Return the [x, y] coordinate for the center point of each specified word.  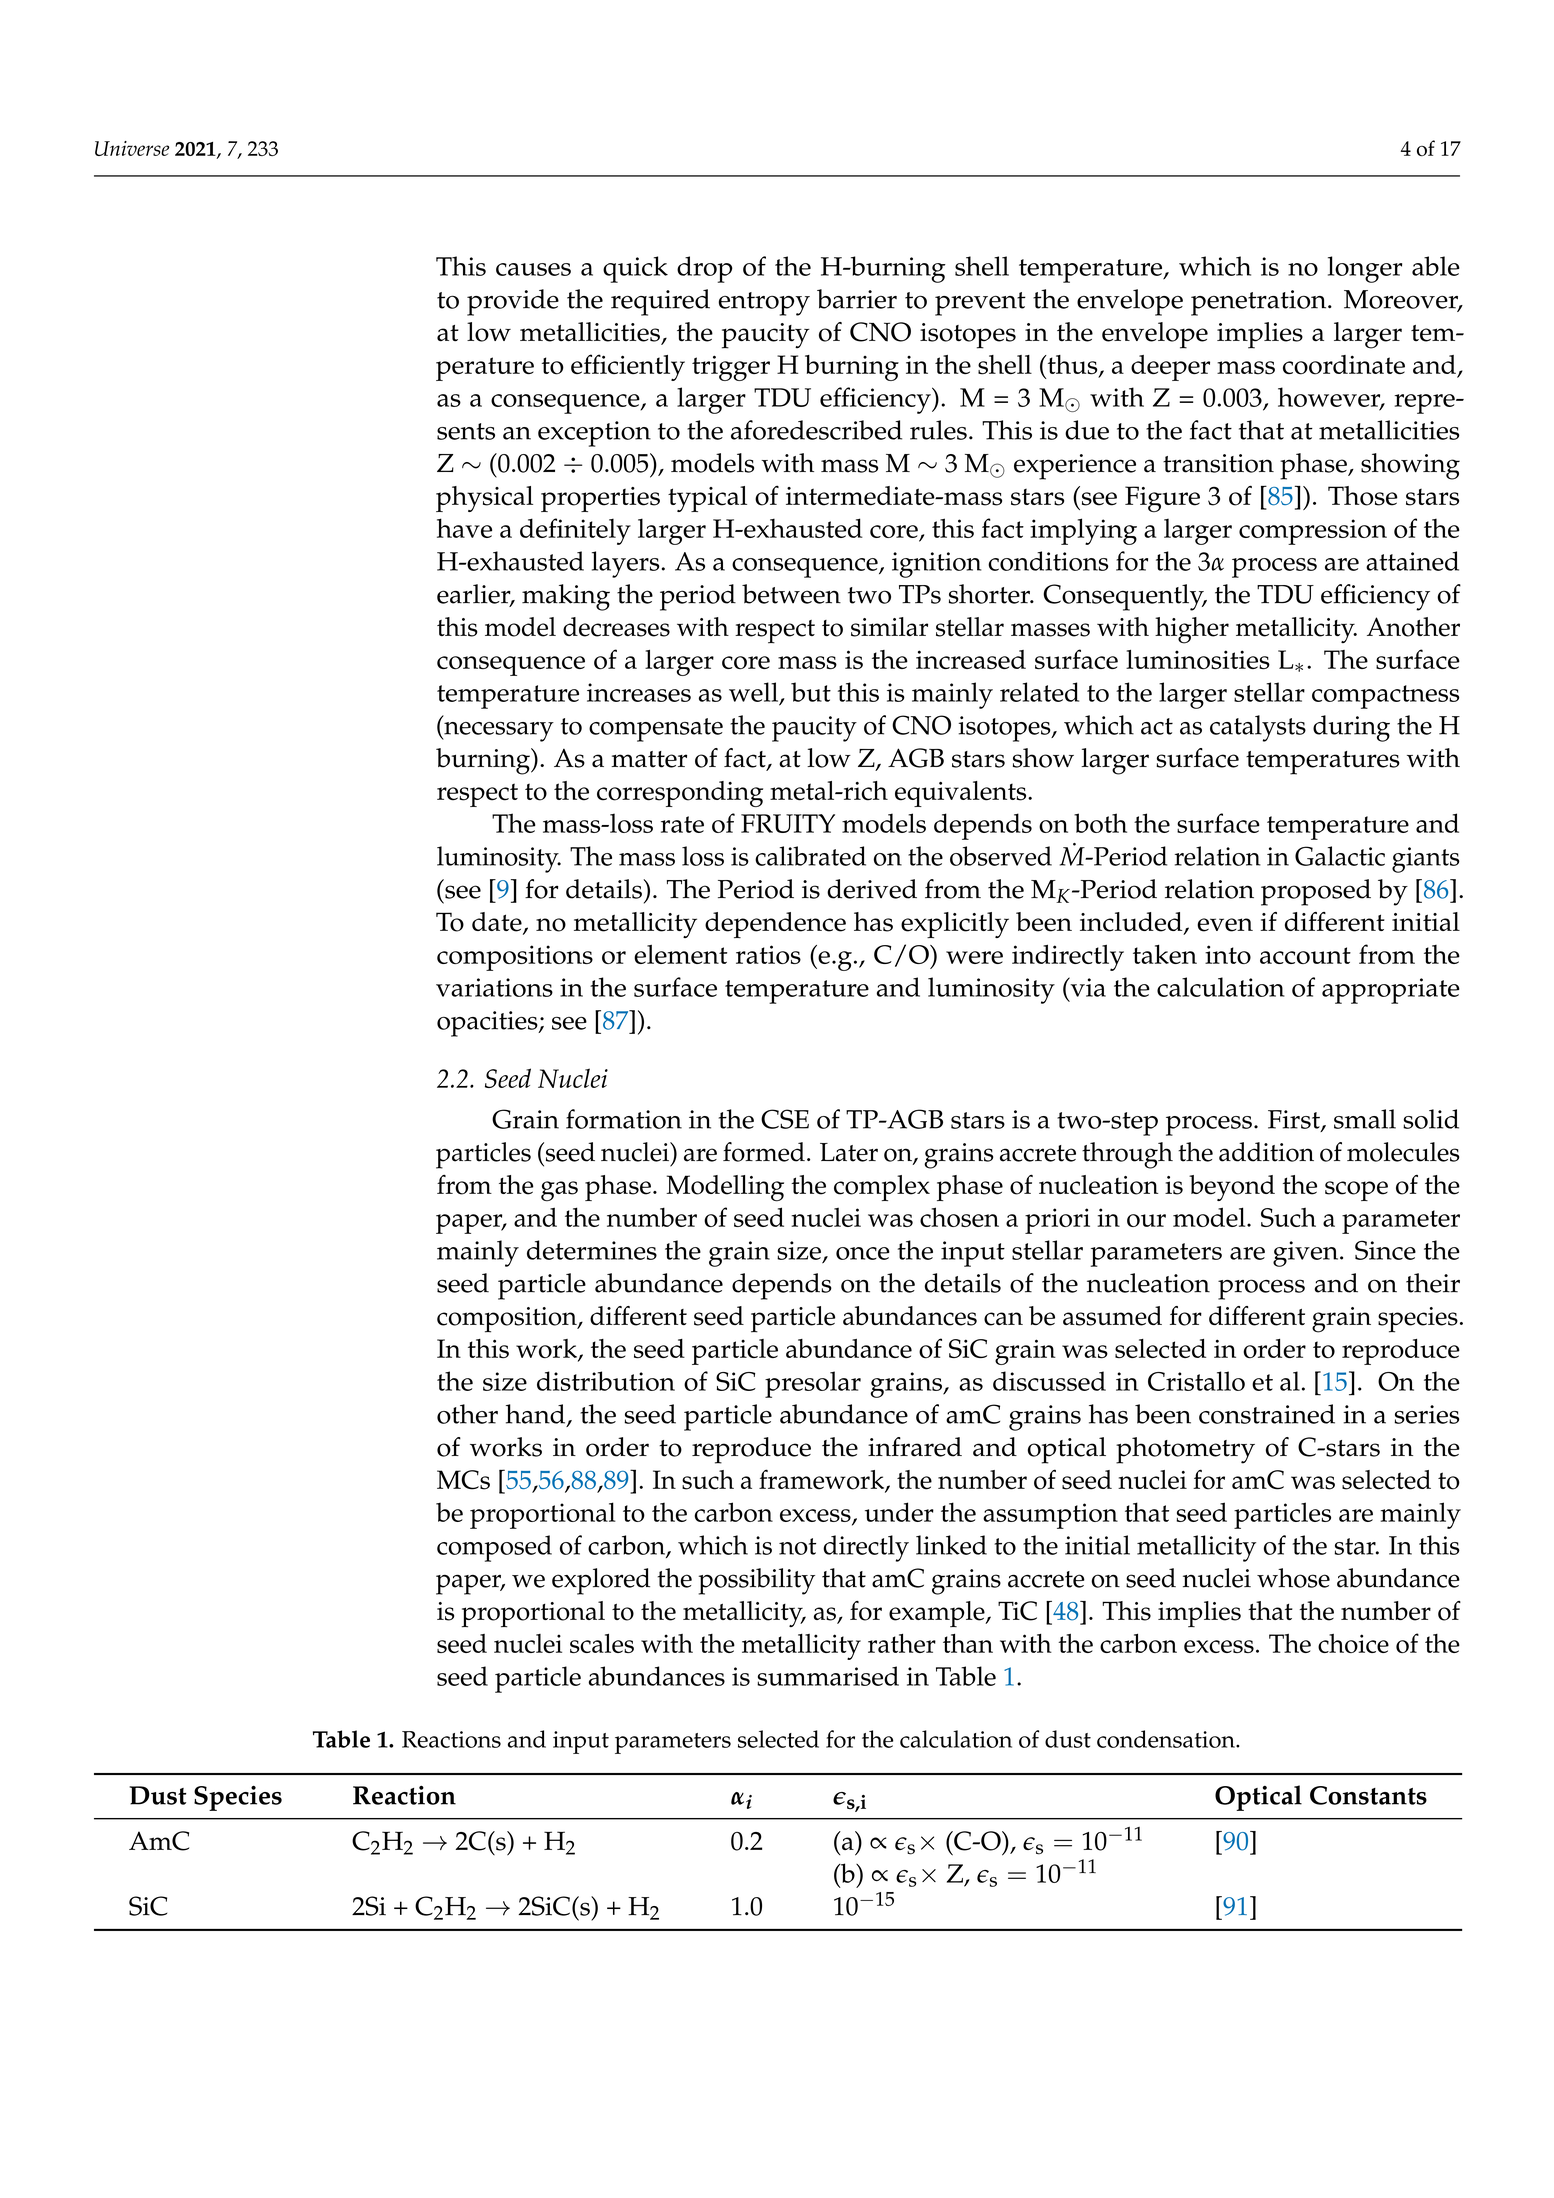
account [1305, 955]
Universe [132, 148]
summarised [828, 1676]
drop [705, 269]
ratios [768, 954]
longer [1365, 269]
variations [494, 987]
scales [602, 1643]
